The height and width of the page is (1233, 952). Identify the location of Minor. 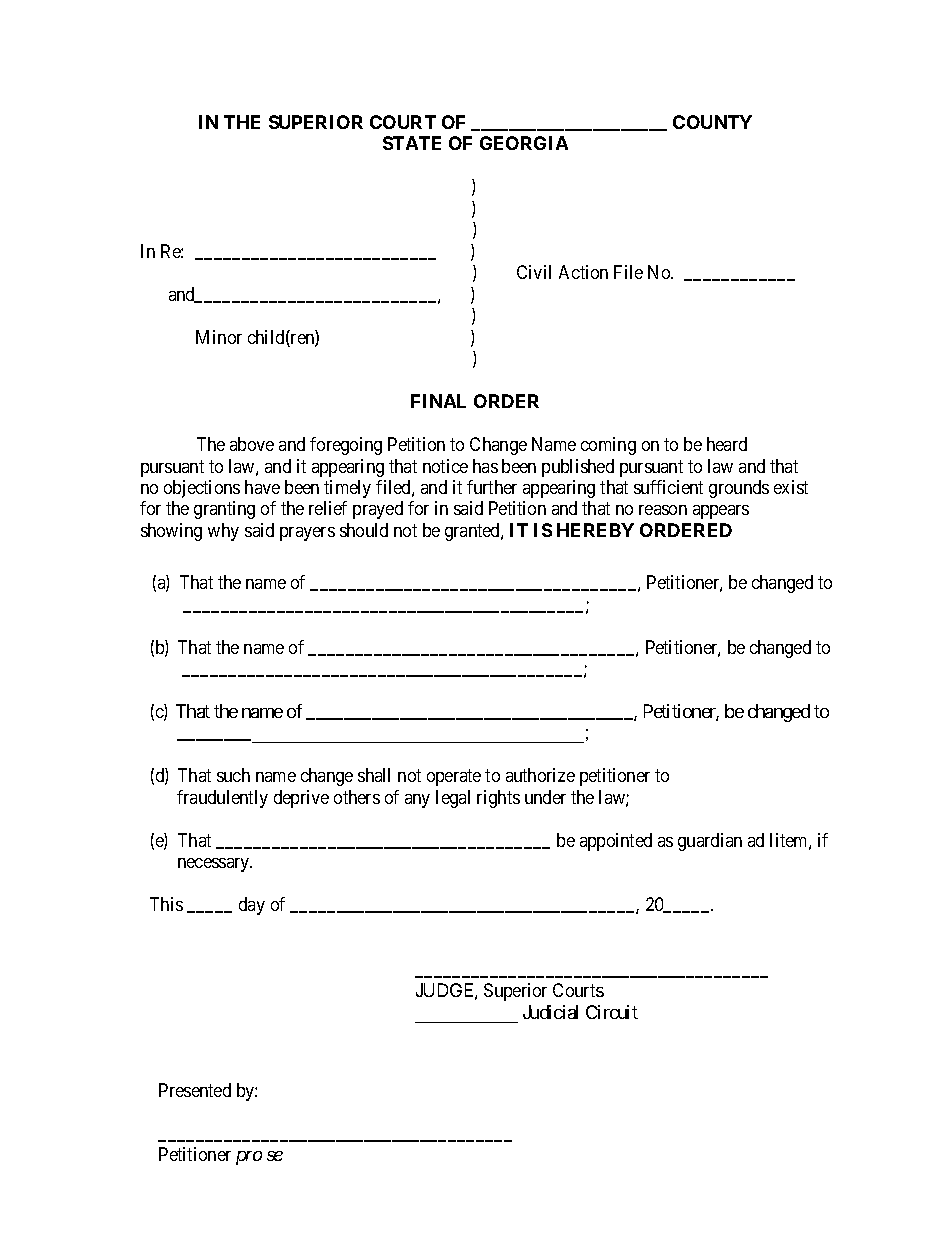
(219, 337).
